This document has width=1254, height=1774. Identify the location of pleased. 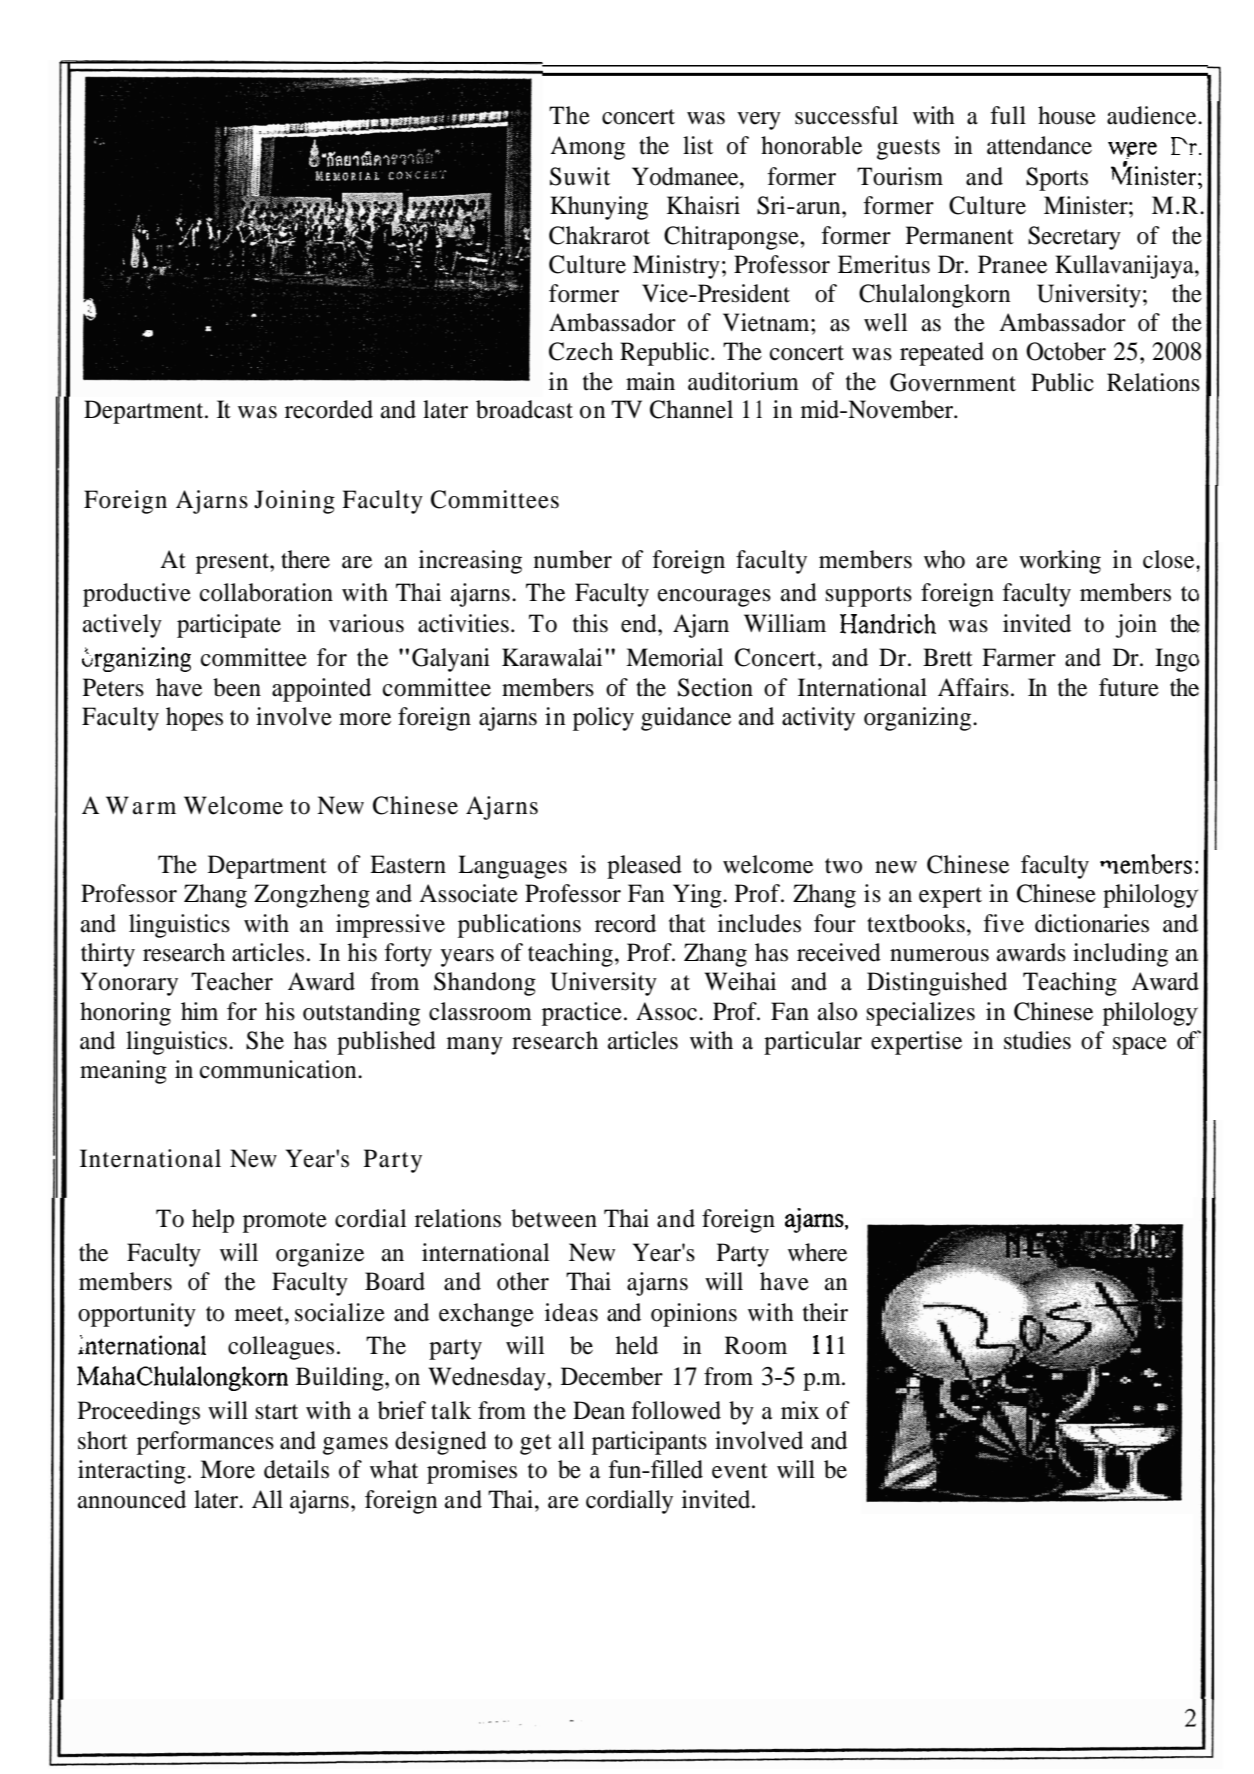
(644, 867).
